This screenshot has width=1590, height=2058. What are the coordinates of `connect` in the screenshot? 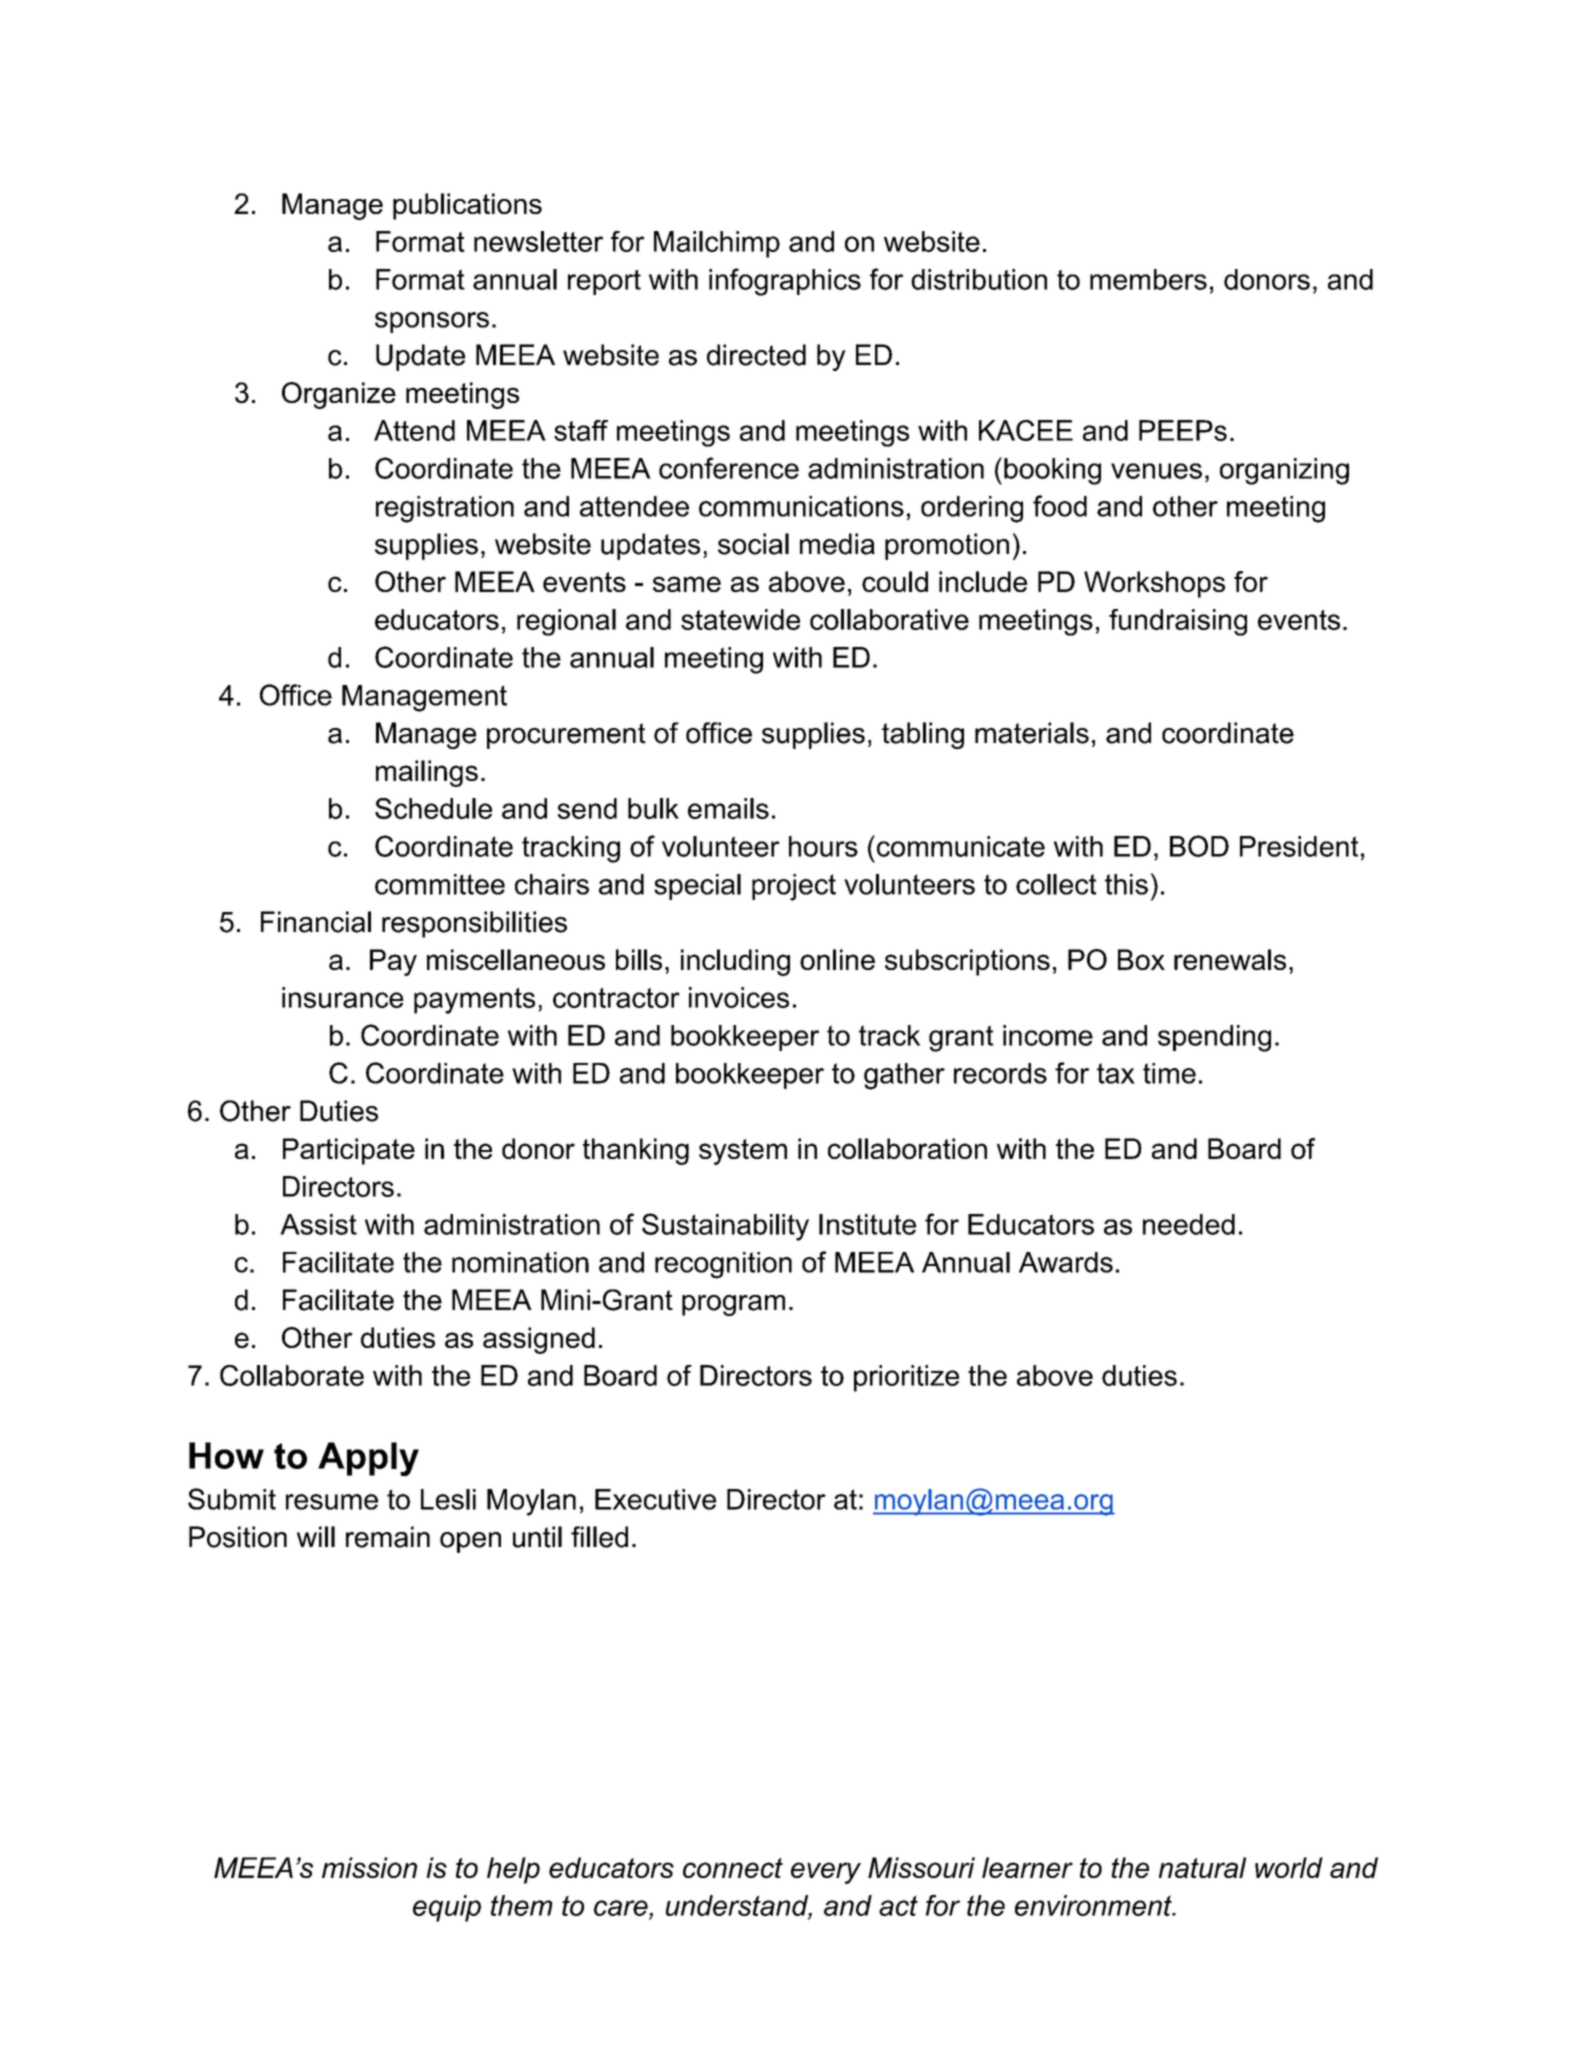 It's located at (733, 1868).
